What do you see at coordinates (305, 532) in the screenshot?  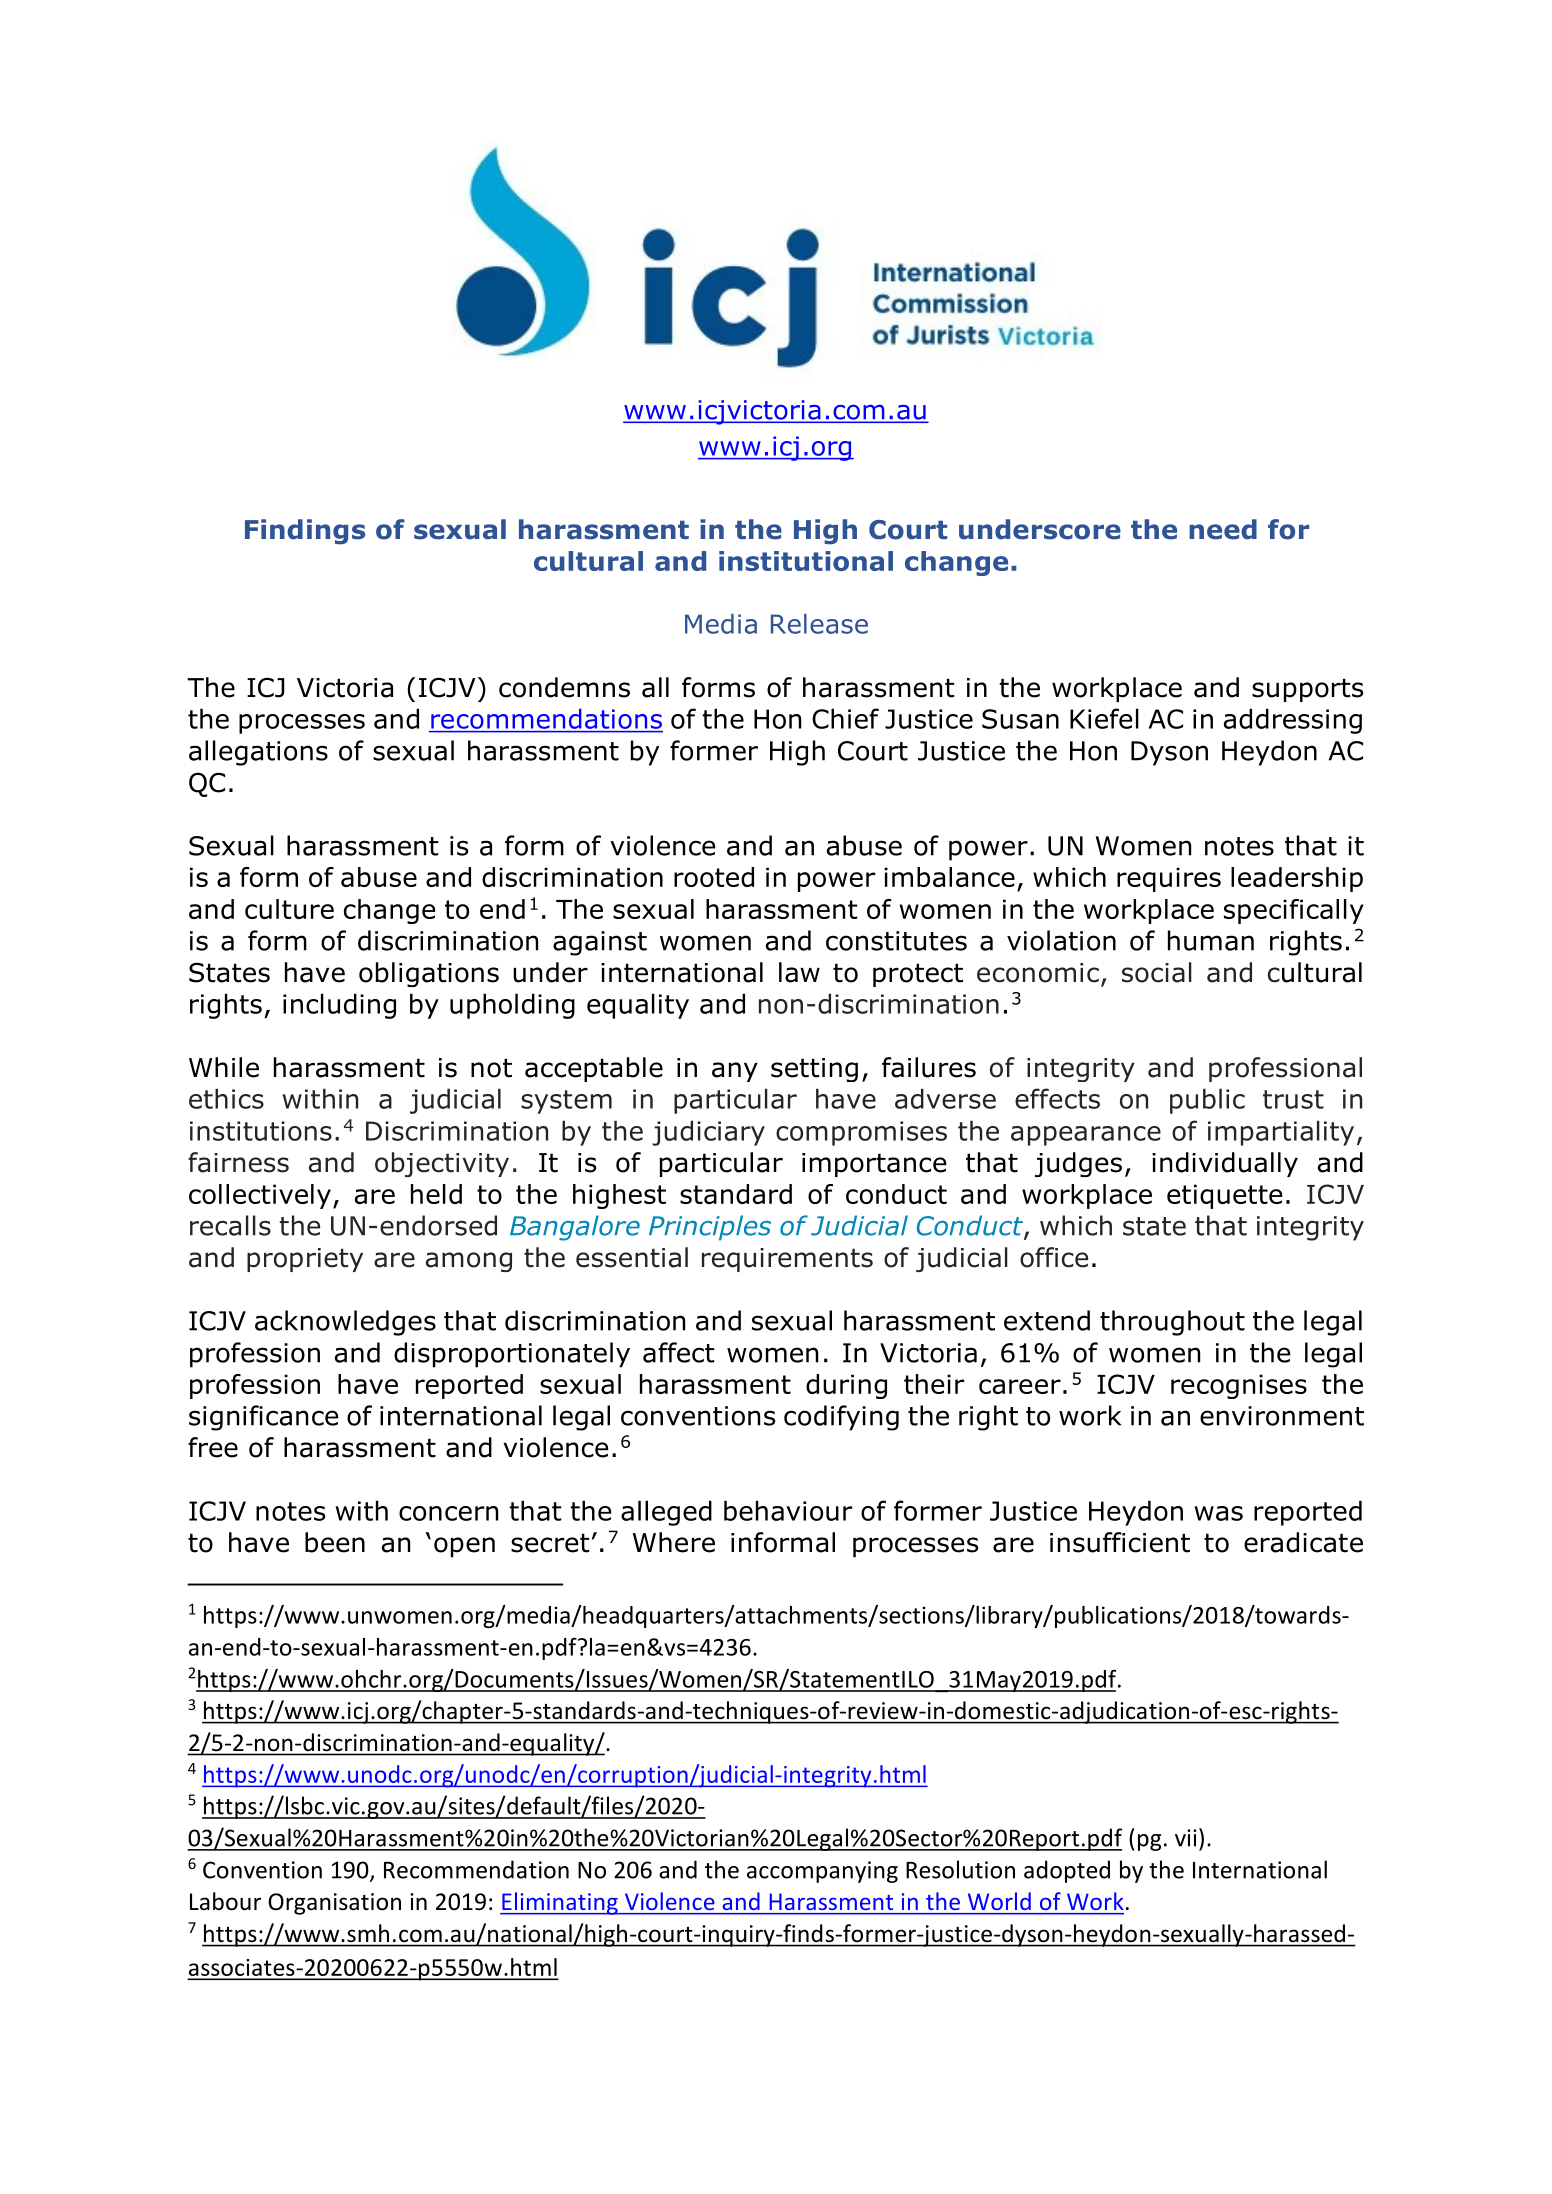 I see `Findings` at bounding box center [305, 532].
